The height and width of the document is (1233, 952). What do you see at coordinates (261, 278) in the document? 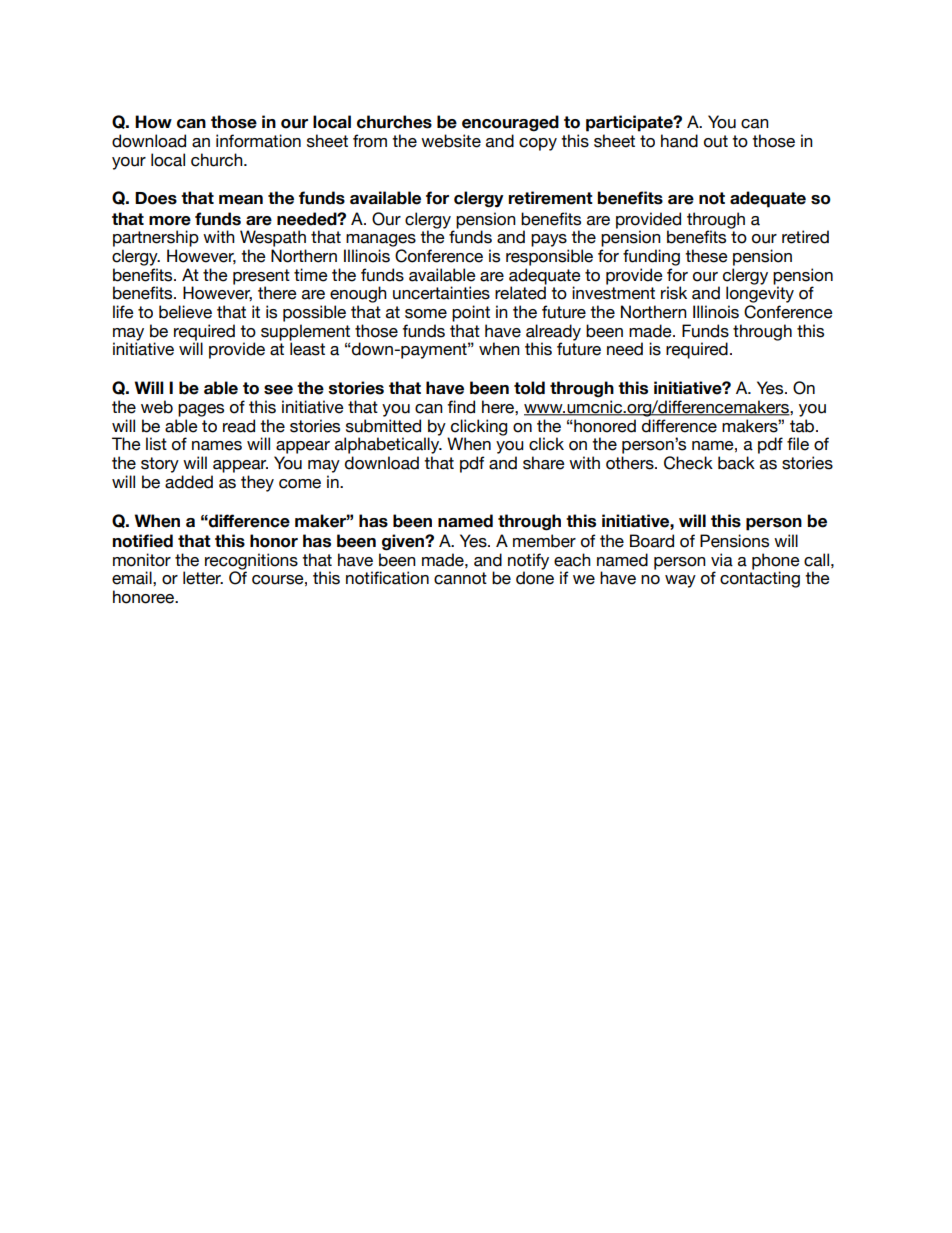
I see `present` at bounding box center [261, 278].
